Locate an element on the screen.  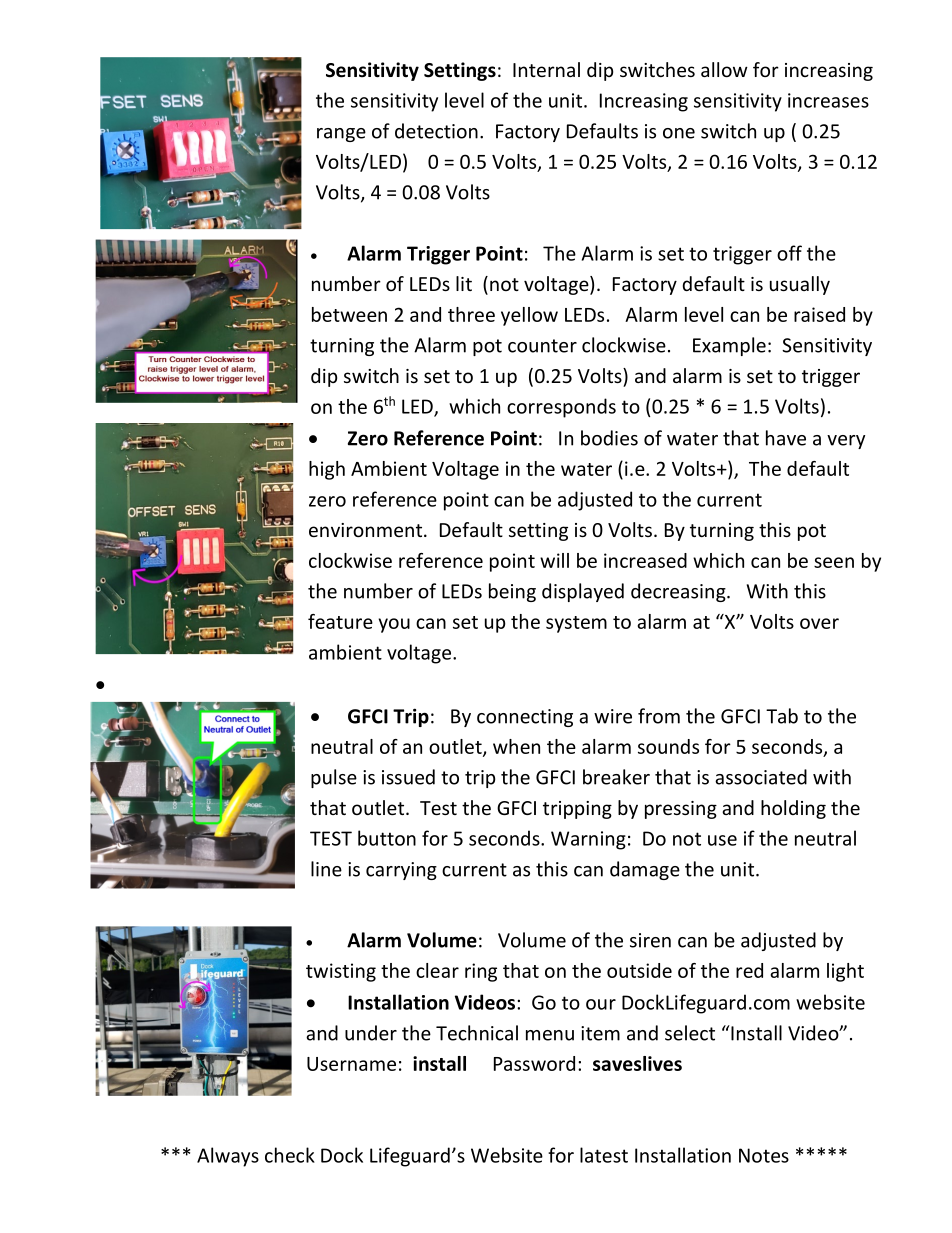
between is located at coordinates (349, 314).
